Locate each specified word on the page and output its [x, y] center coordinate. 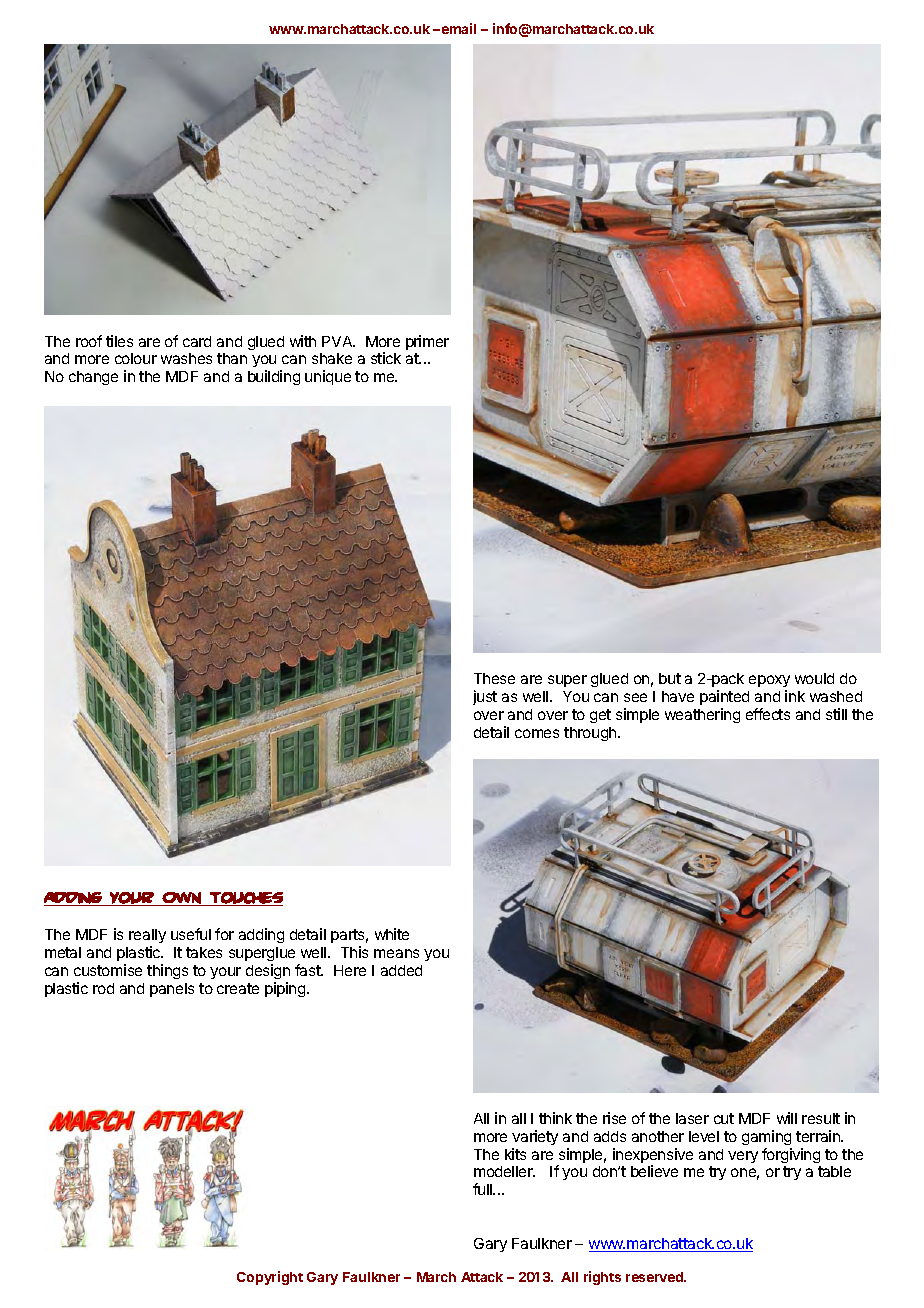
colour [136, 358]
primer [427, 342]
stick [386, 358]
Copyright [270, 1278]
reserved [655, 1277]
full [483, 1189]
